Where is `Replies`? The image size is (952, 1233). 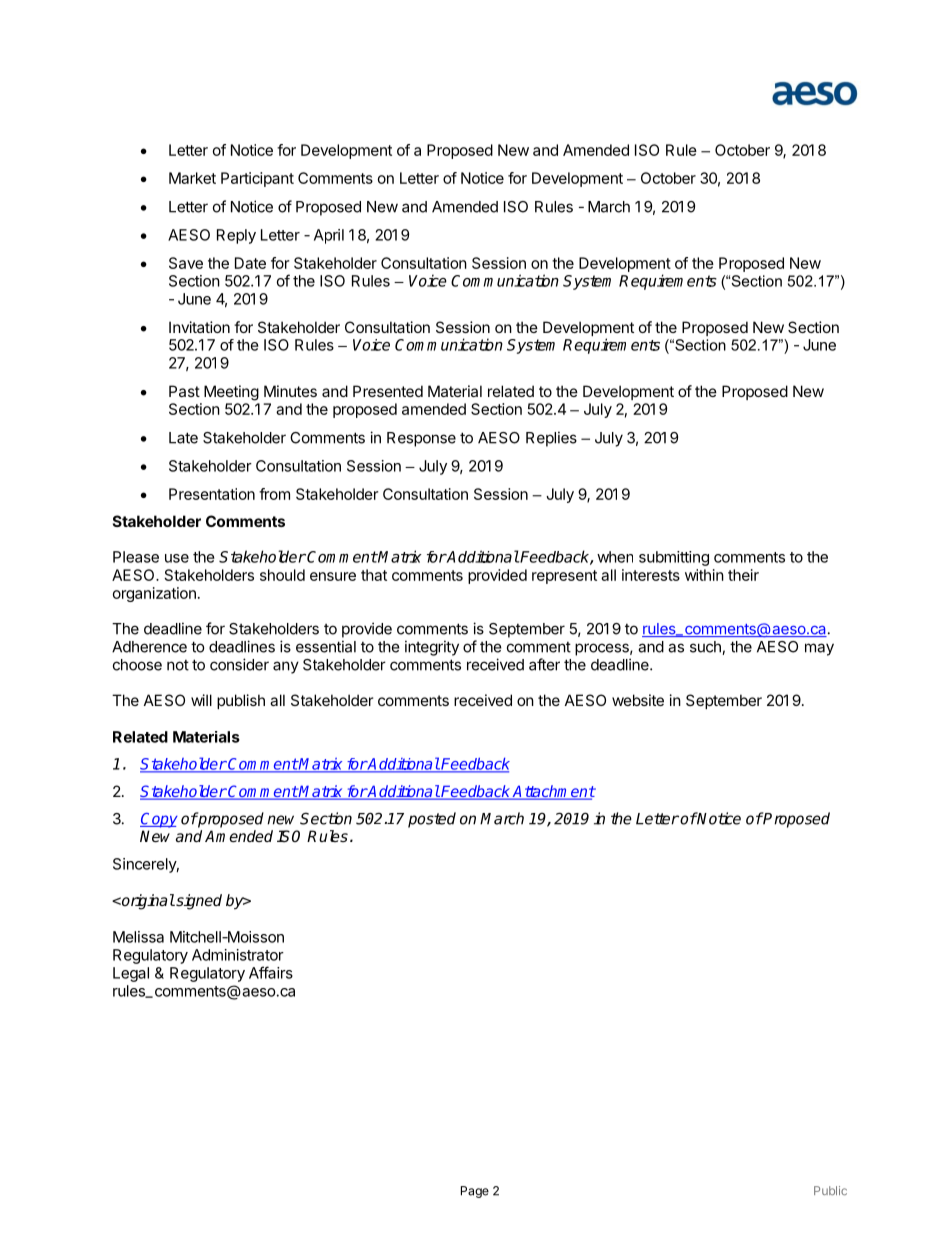
Replies is located at coordinates (551, 439).
